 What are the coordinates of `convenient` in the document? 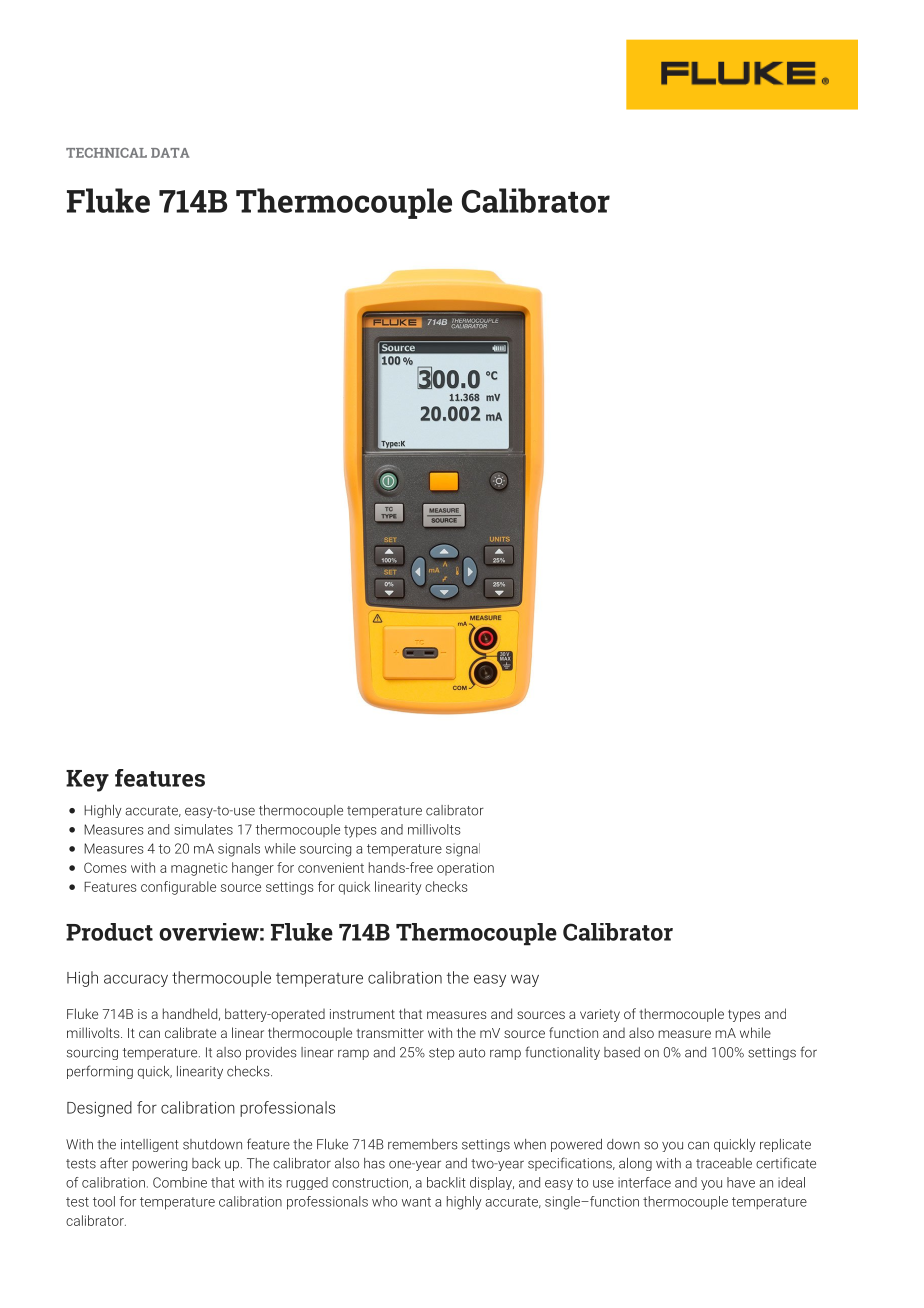 It's located at (331, 868).
